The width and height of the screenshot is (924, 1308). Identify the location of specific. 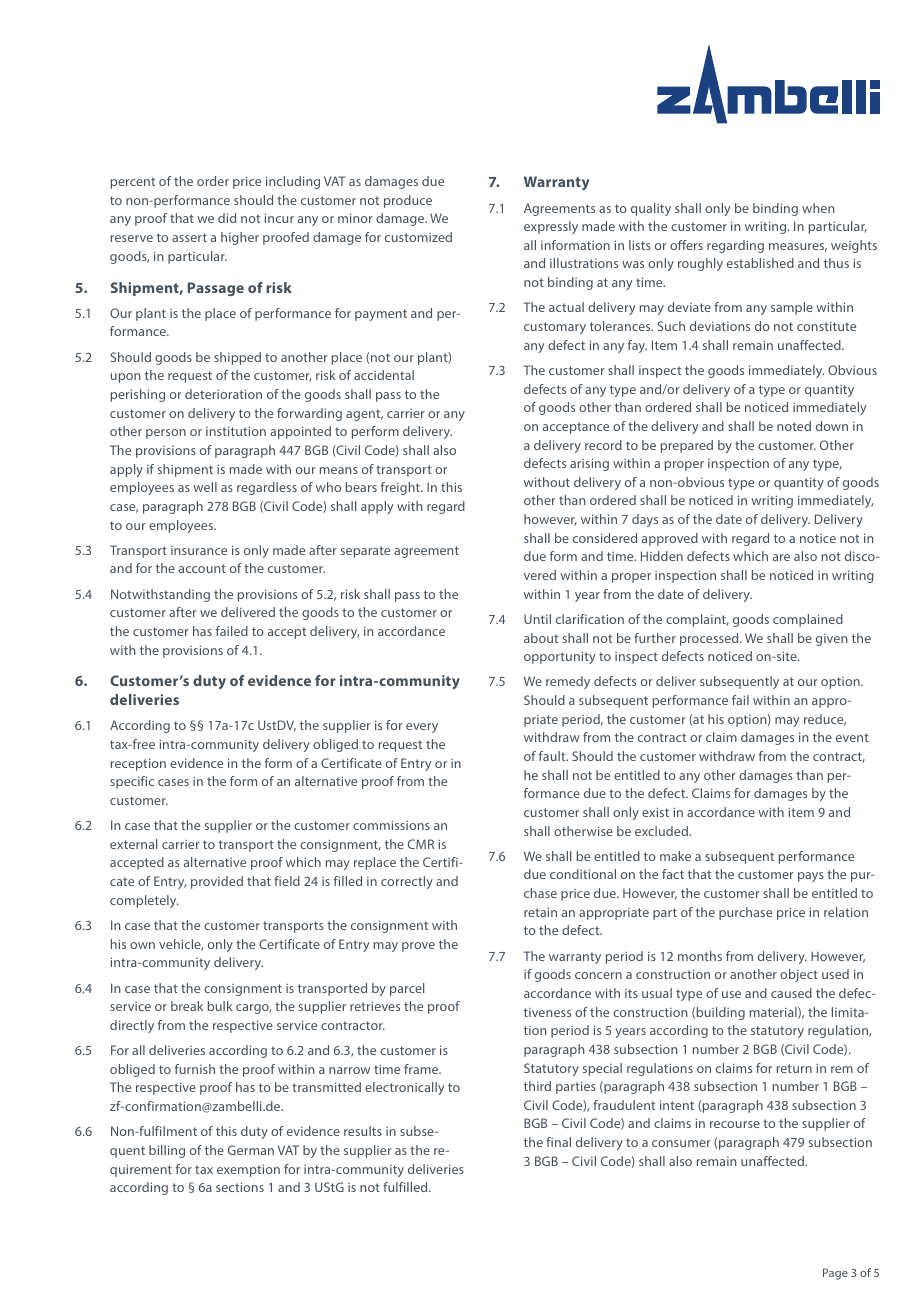
(132, 782).
